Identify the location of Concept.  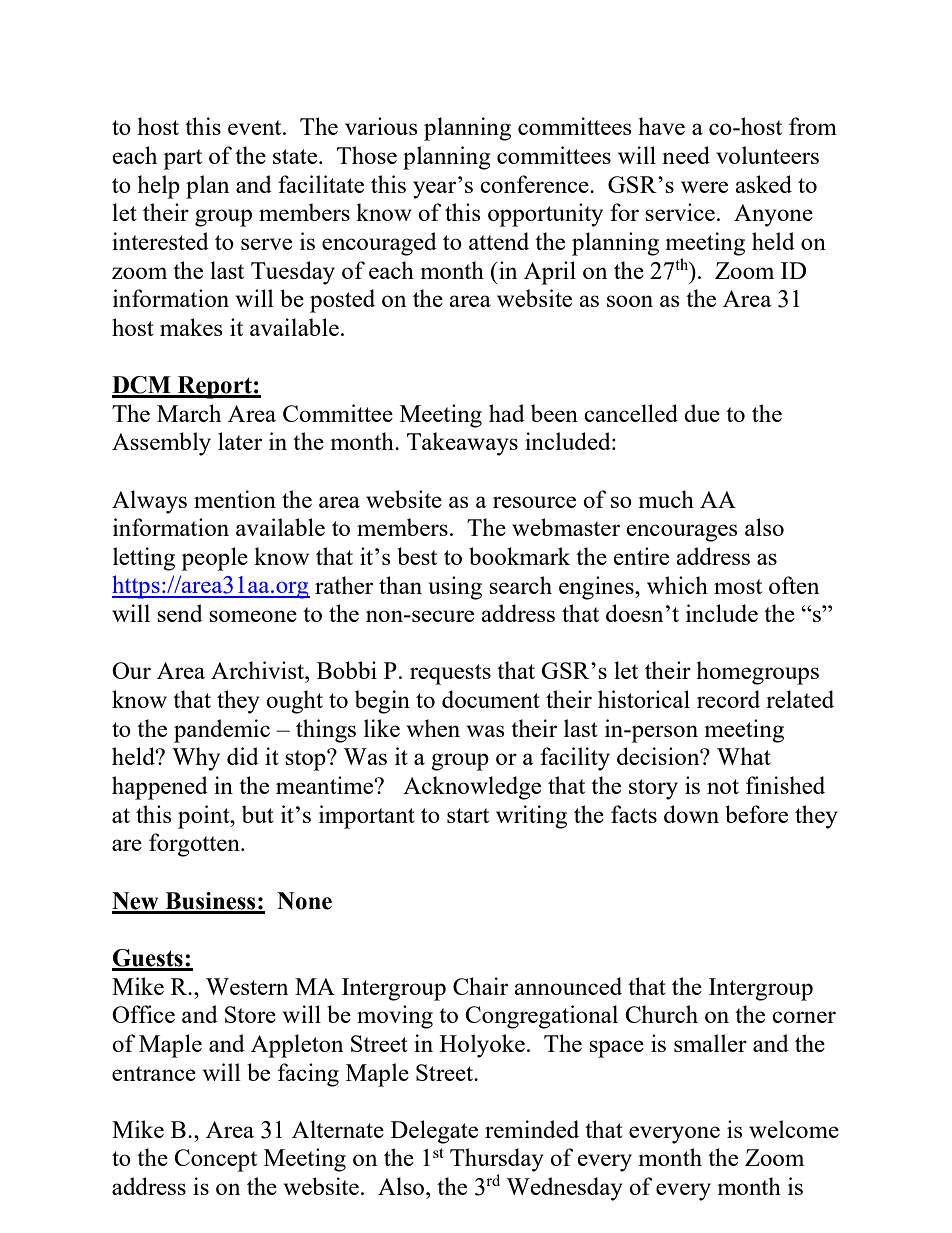
(215, 1160).
